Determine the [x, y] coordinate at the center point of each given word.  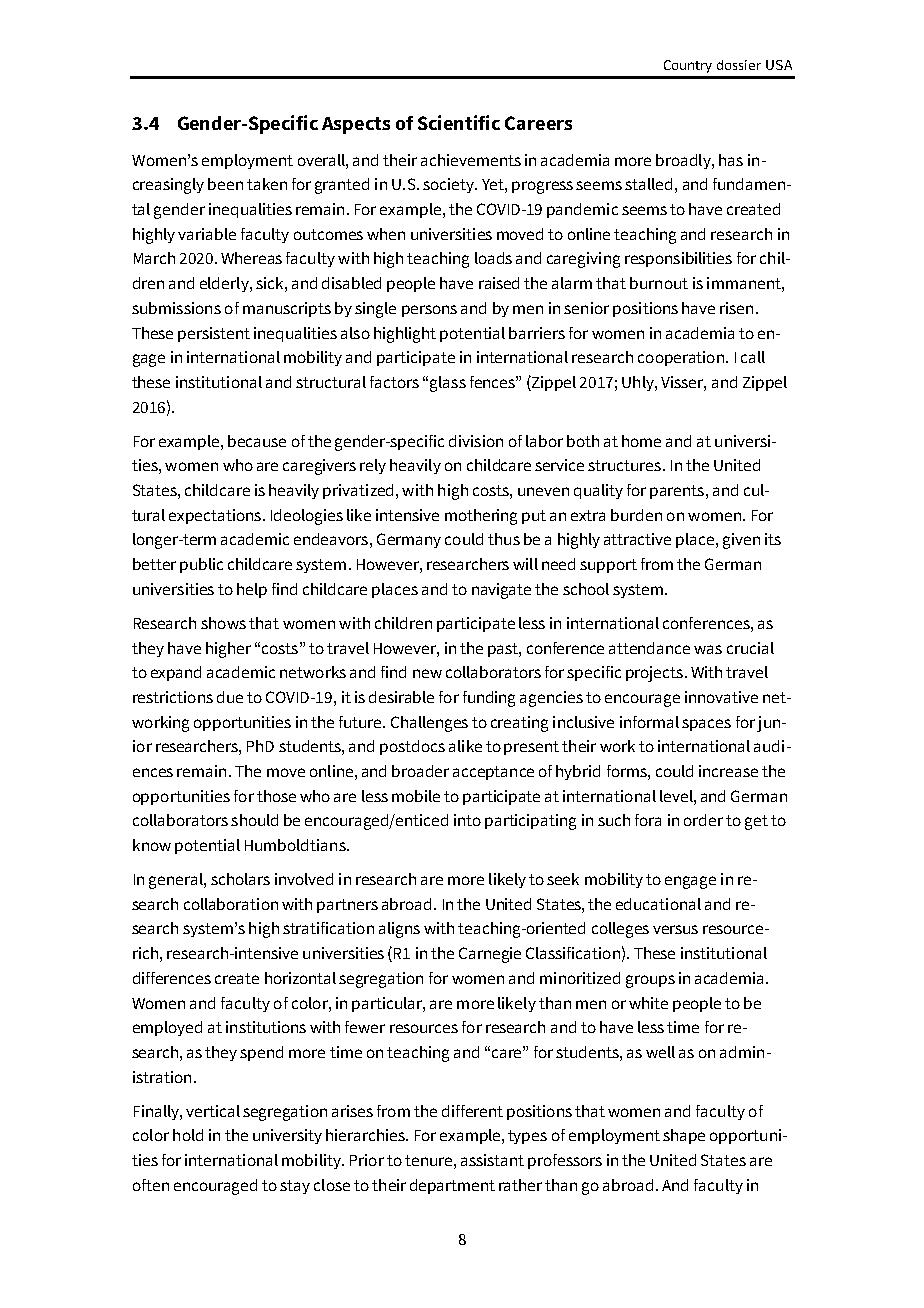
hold [188, 1135]
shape [684, 1136]
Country [688, 66]
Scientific [459, 122]
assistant [492, 1160]
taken [267, 184]
